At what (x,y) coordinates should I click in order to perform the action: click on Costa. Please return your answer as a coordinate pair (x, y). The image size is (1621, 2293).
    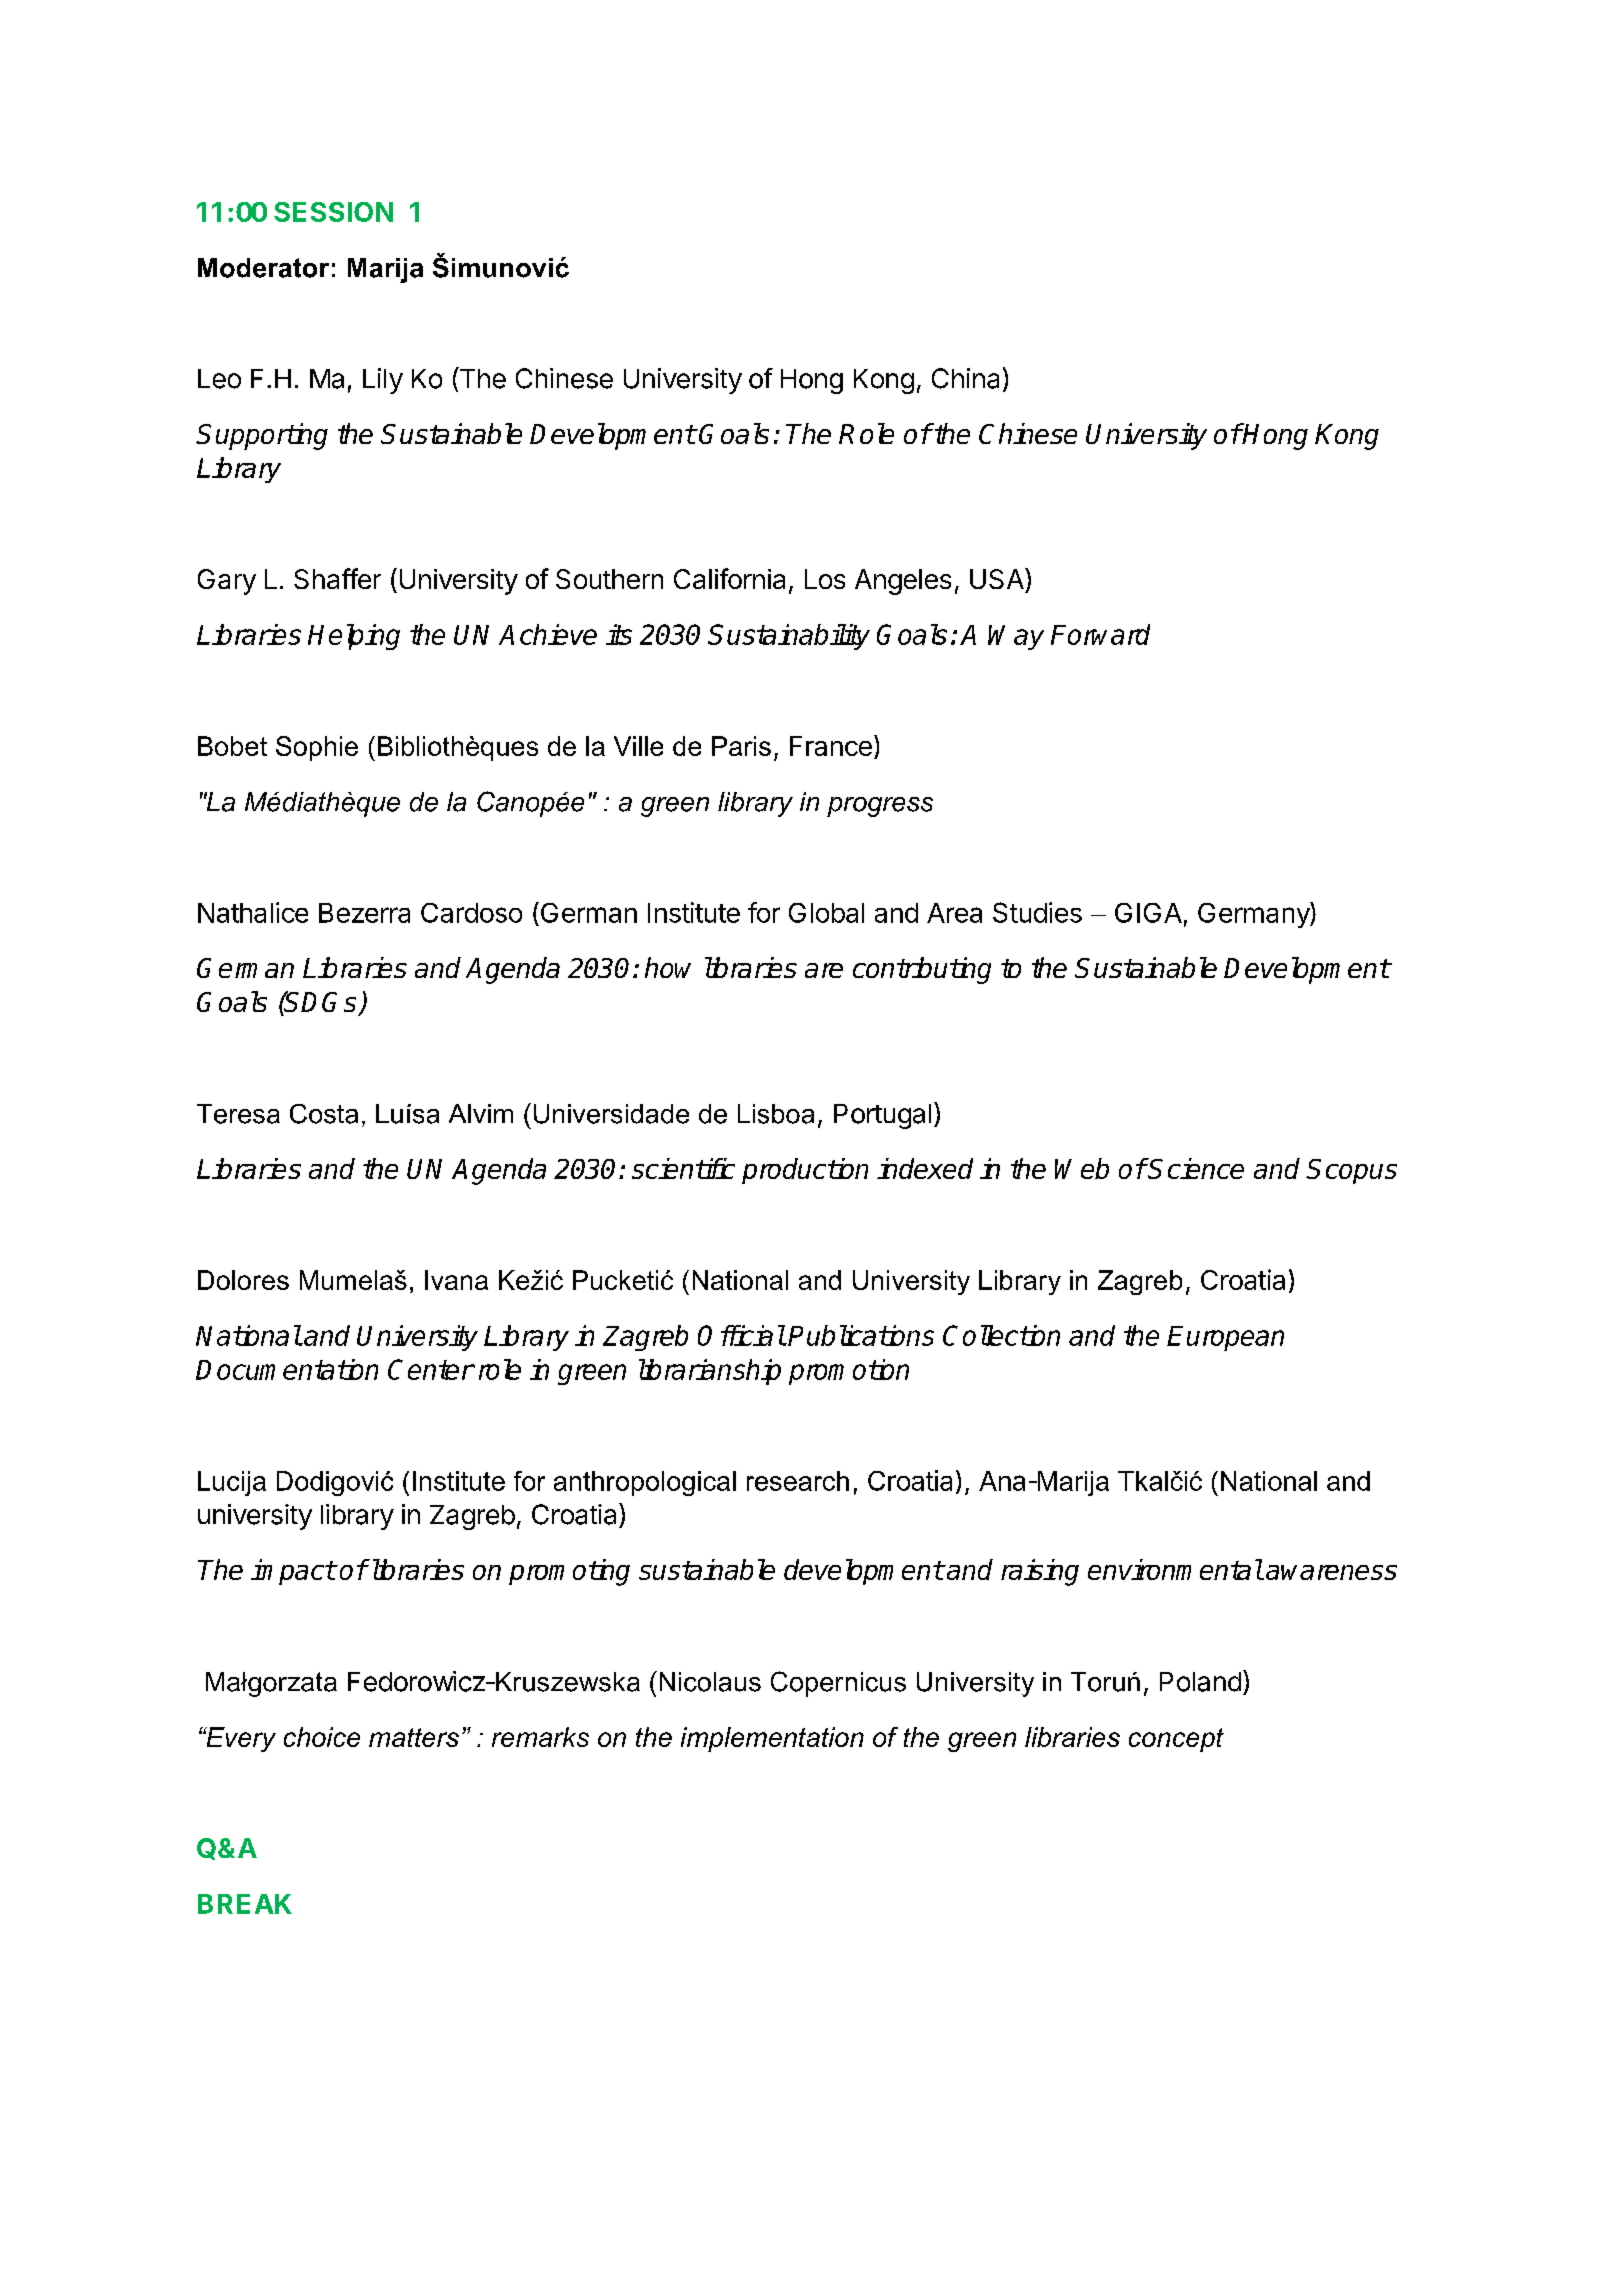
    Looking at the image, I should click on (324, 1114).
